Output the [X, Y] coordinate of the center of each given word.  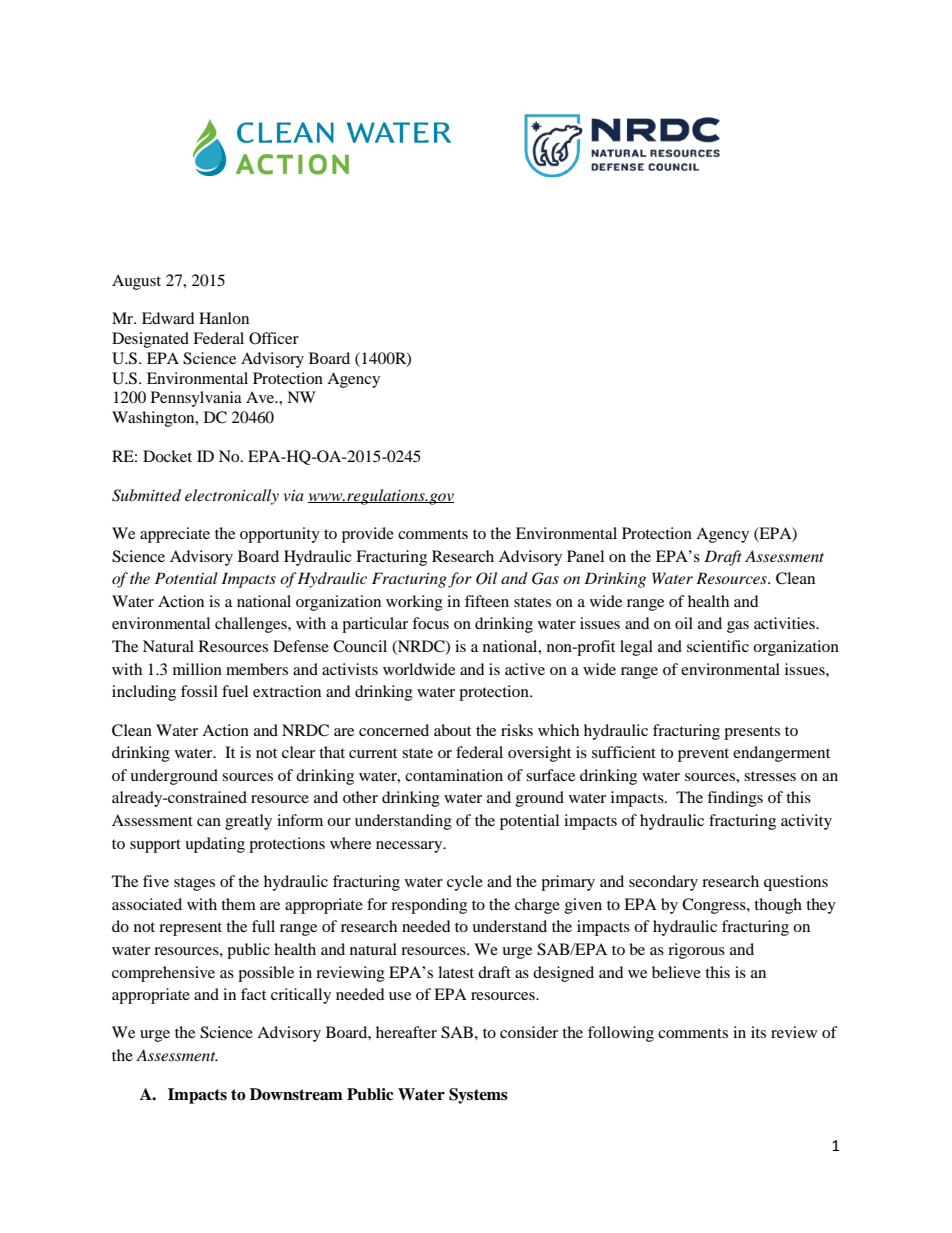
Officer [274, 338]
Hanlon [224, 318]
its [758, 1032]
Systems [478, 1096]
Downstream [296, 1094]
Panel [585, 556]
